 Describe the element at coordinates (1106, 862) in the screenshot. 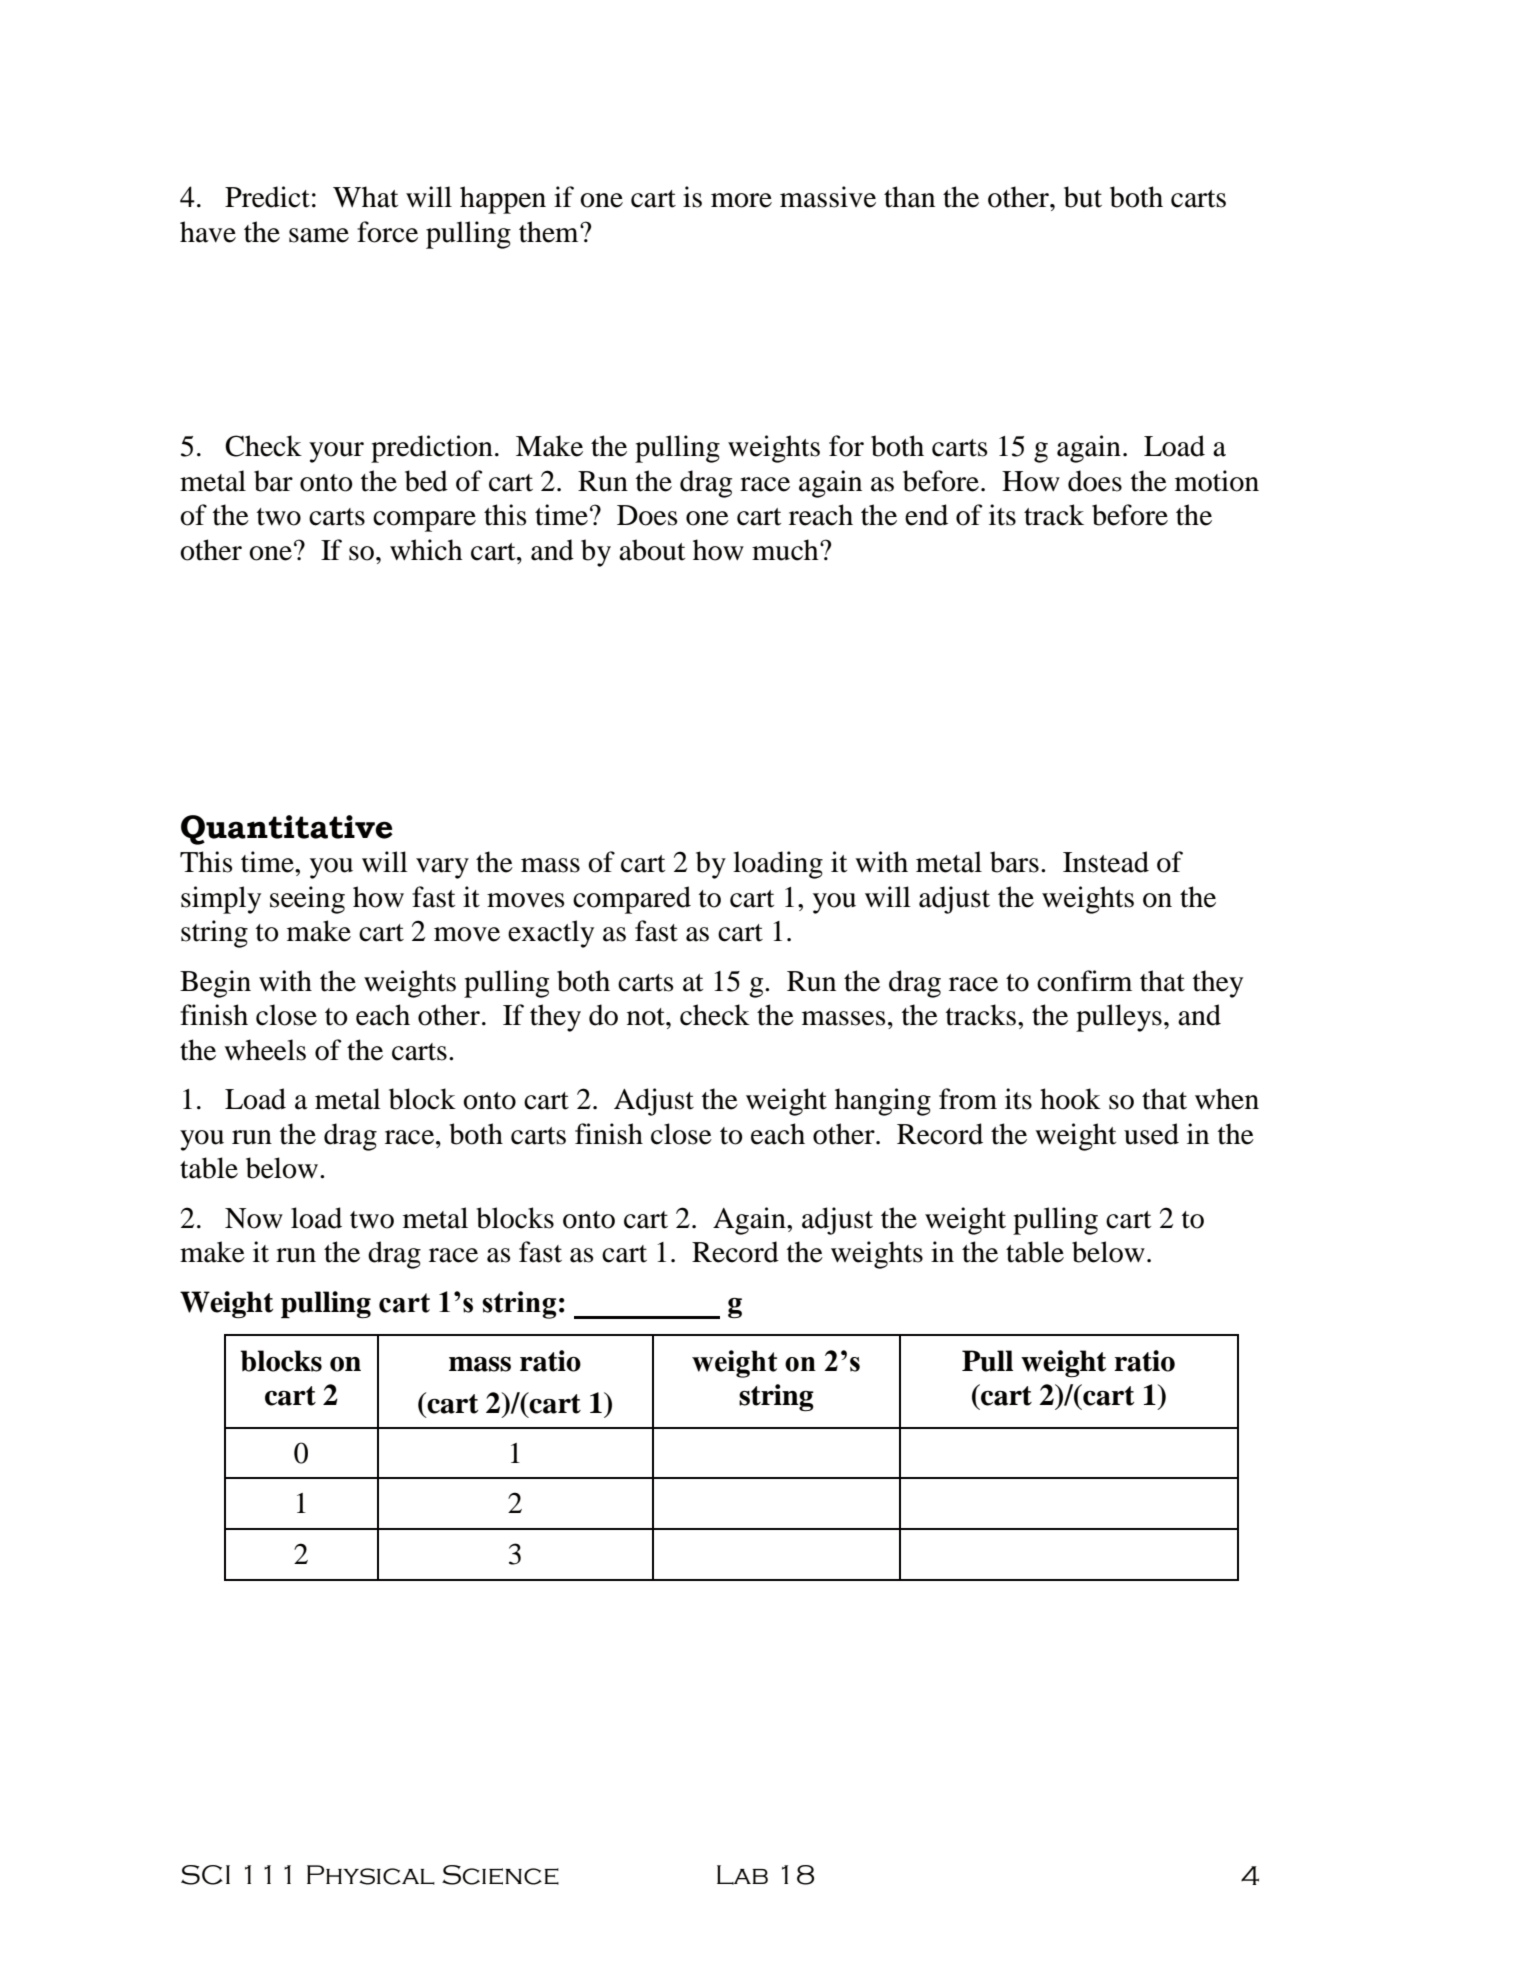

I see `Instead` at that location.
